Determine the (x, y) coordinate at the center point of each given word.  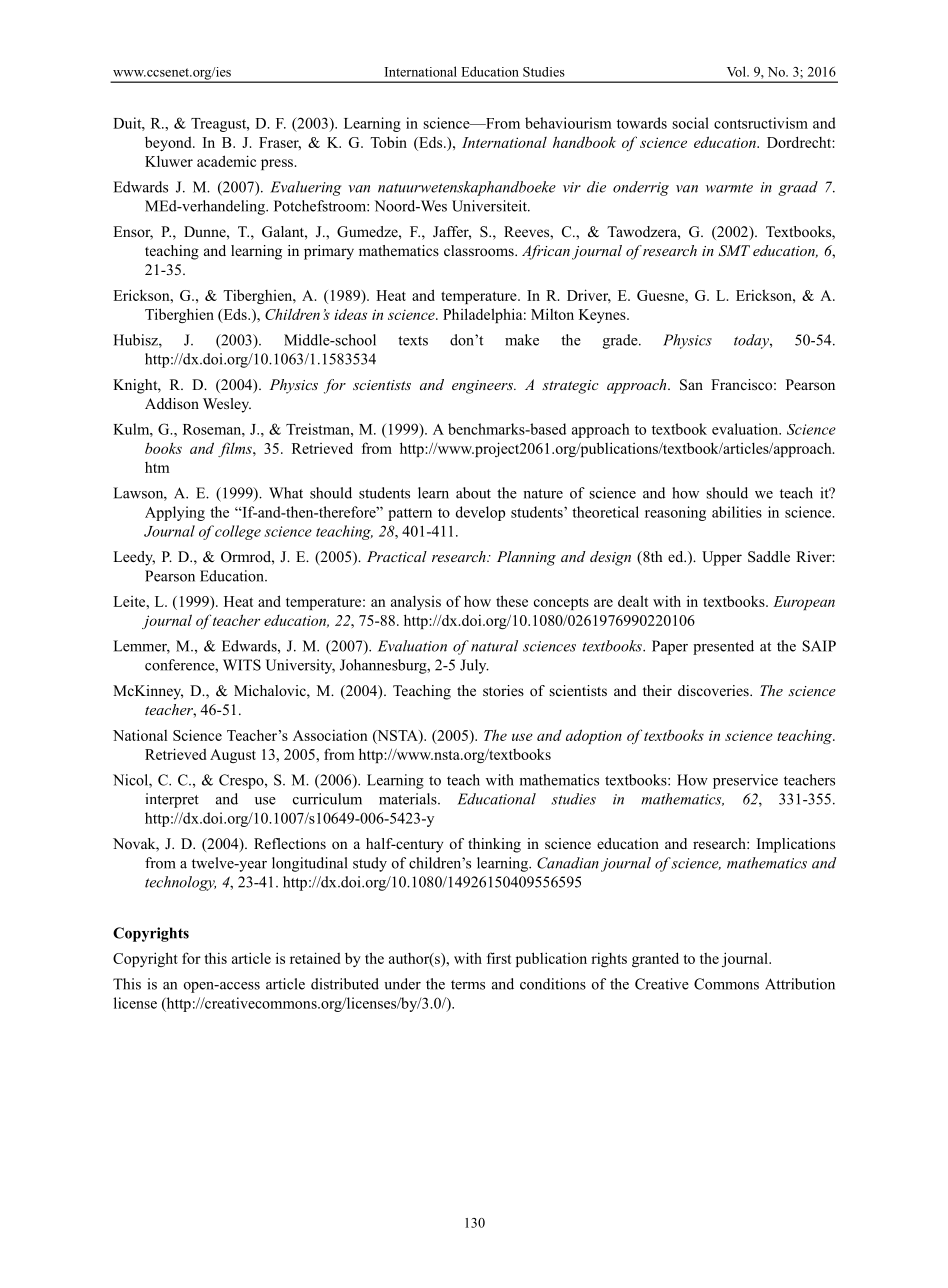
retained (315, 958)
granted (655, 959)
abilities (737, 512)
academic (226, 161)
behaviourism (568, 123)
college (238, 532)
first (499, 958)
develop (480, 513)
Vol (737, 71)
